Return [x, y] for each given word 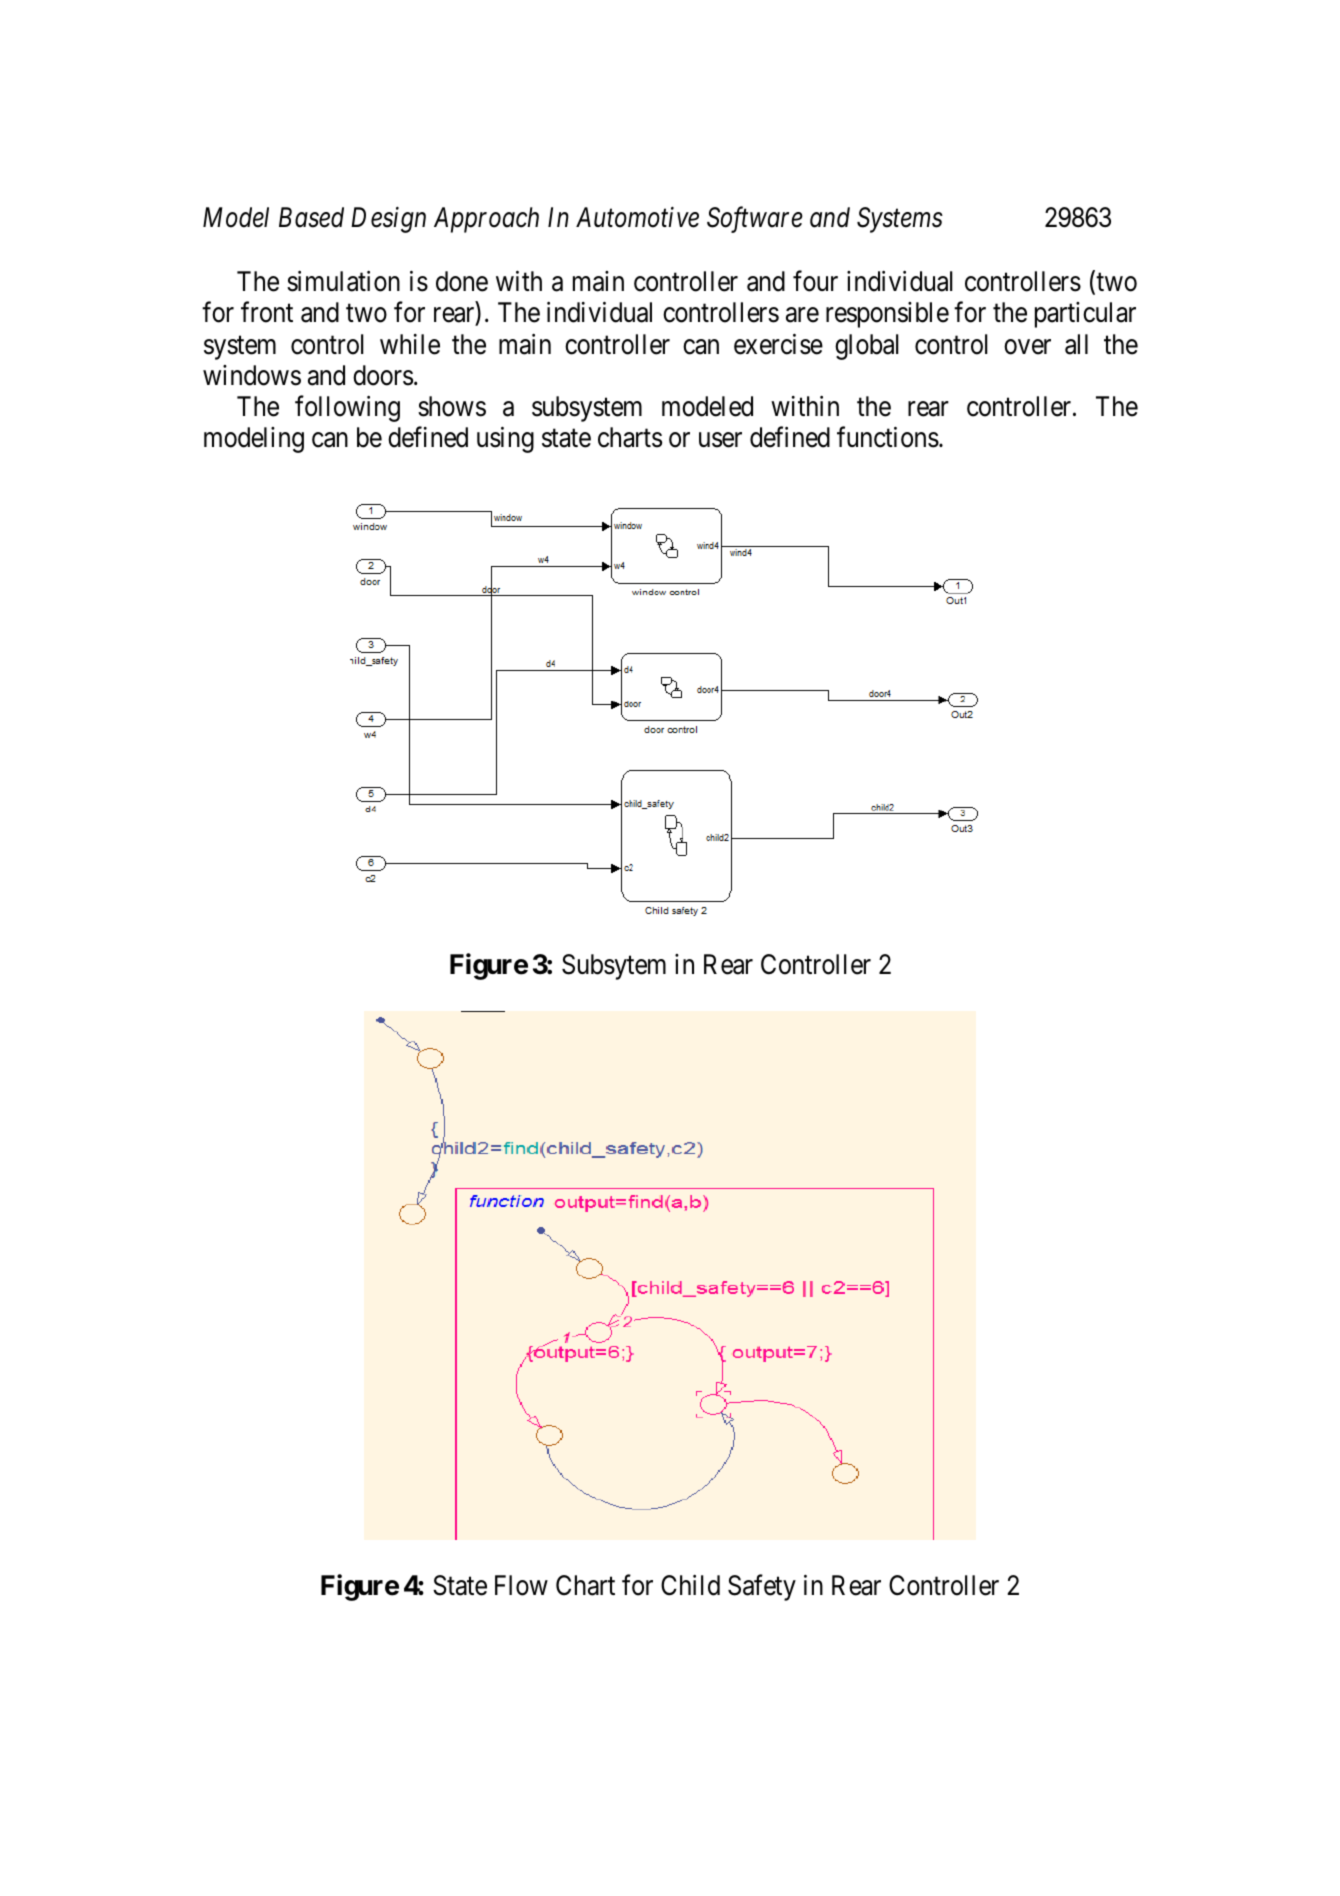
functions [888, 437]
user [720, 440]
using [505, 439]
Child [690, 1585]
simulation [343, 281]
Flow [521, 1585]
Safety [762, 1588]
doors [383, 375]
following [347, 408]
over [1027, 347]
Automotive [637, 217]
